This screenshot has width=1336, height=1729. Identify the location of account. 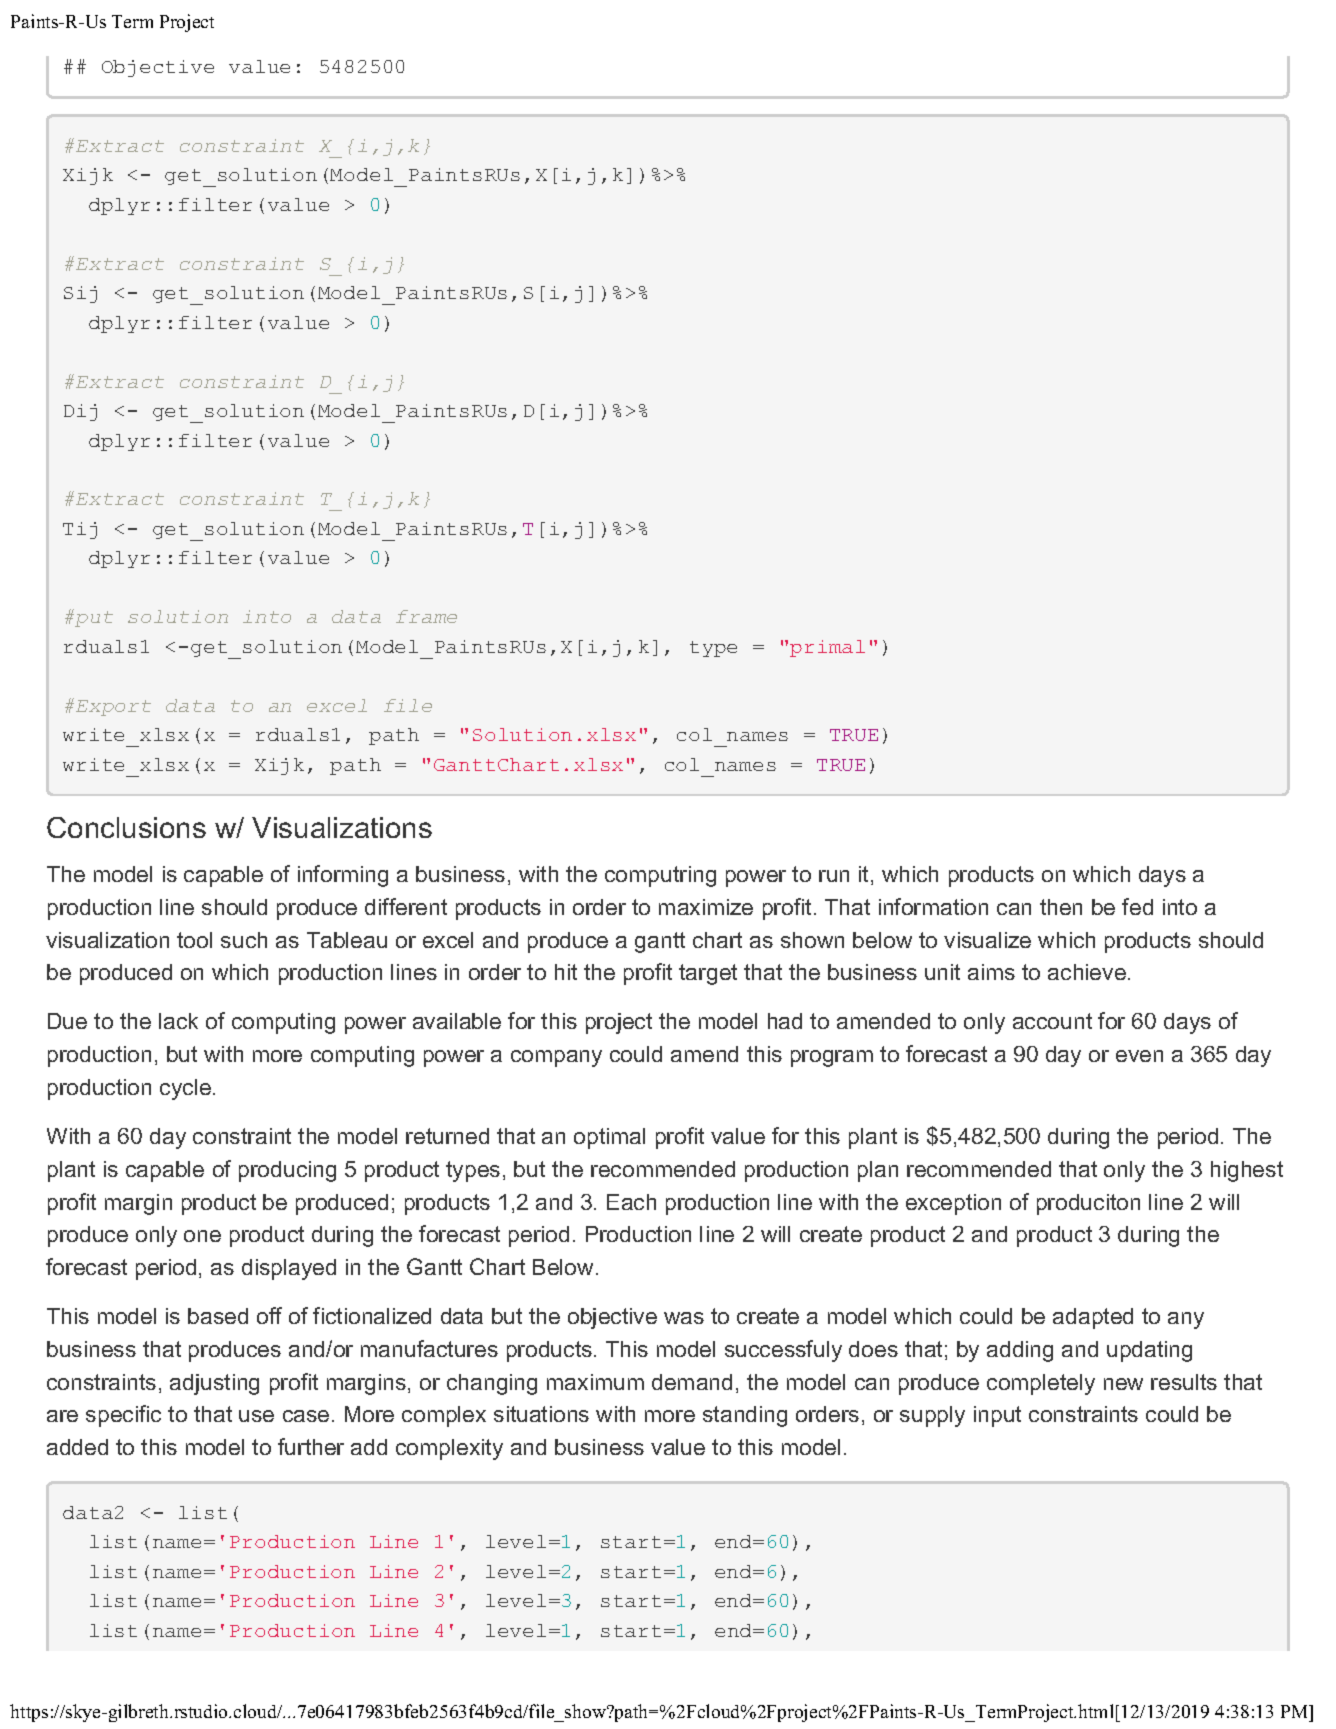
(1052, 1021).
